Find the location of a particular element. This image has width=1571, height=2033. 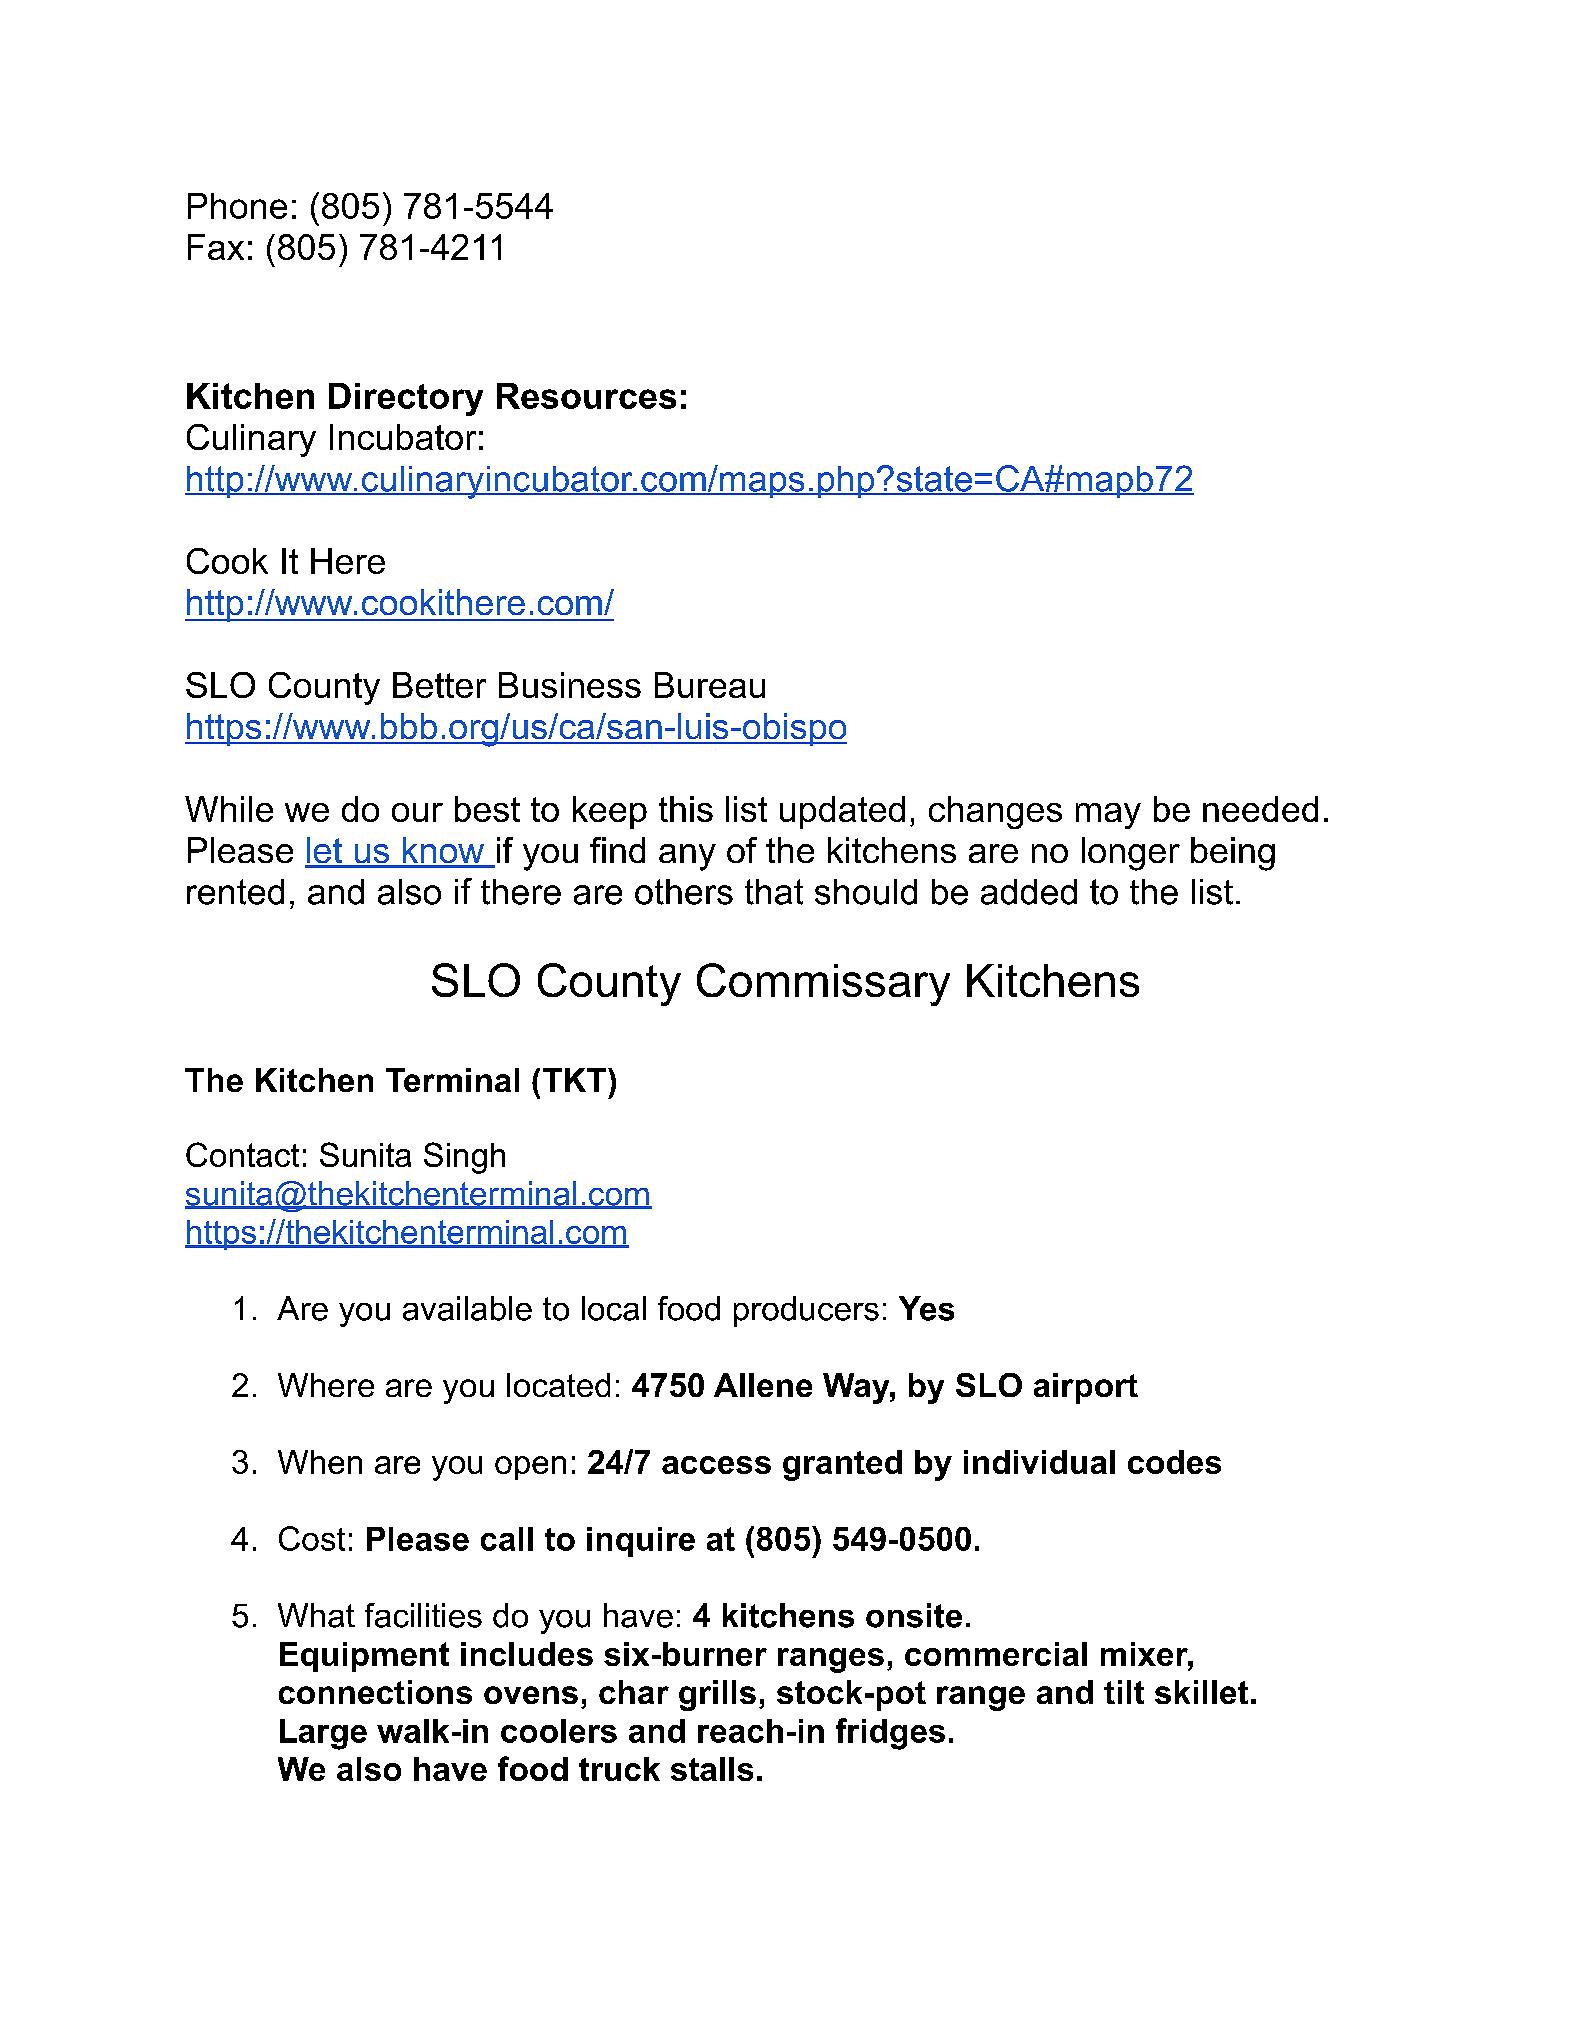

grills is located at coordinates (717, 1695).
